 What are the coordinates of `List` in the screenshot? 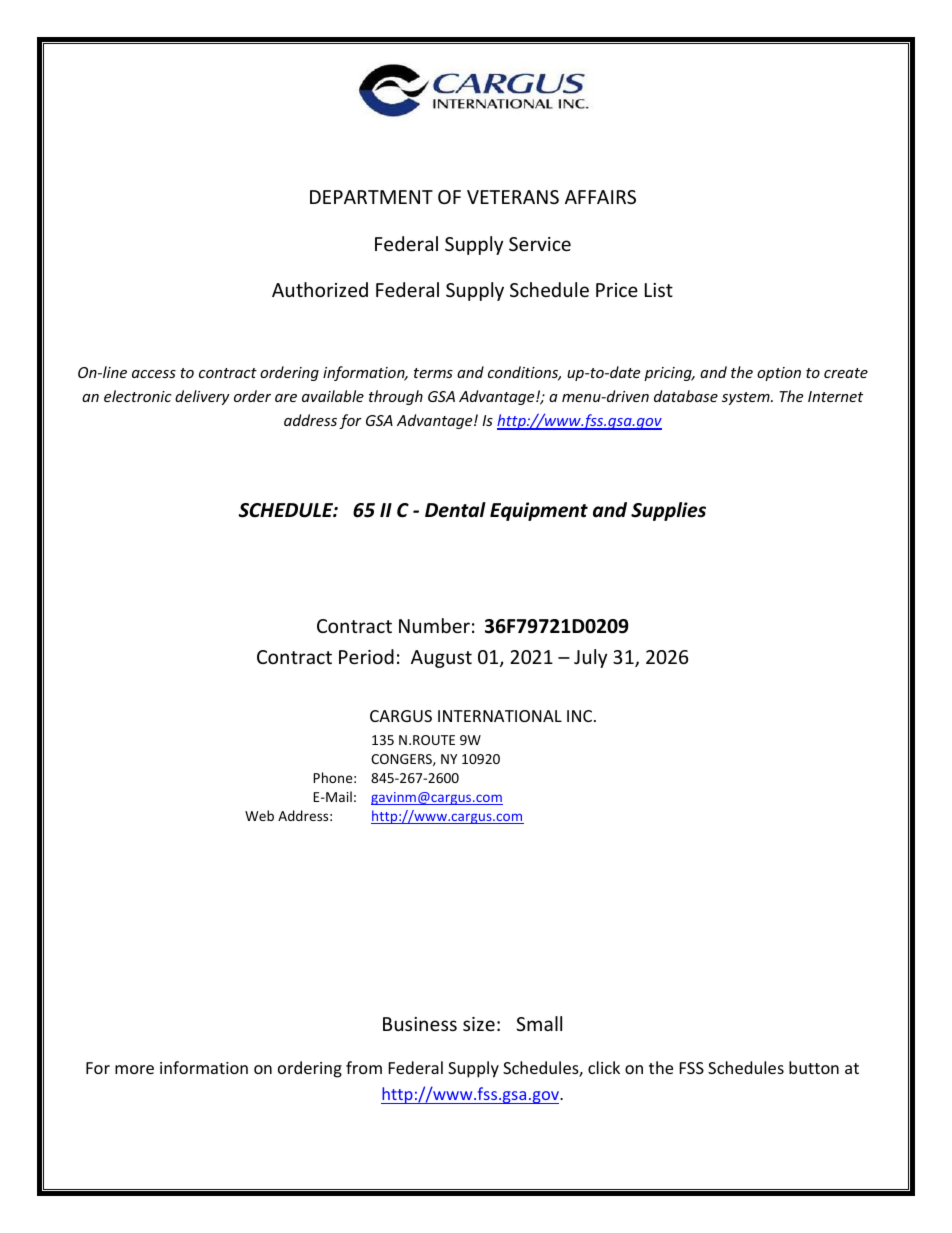 It's located at (659, 290).
